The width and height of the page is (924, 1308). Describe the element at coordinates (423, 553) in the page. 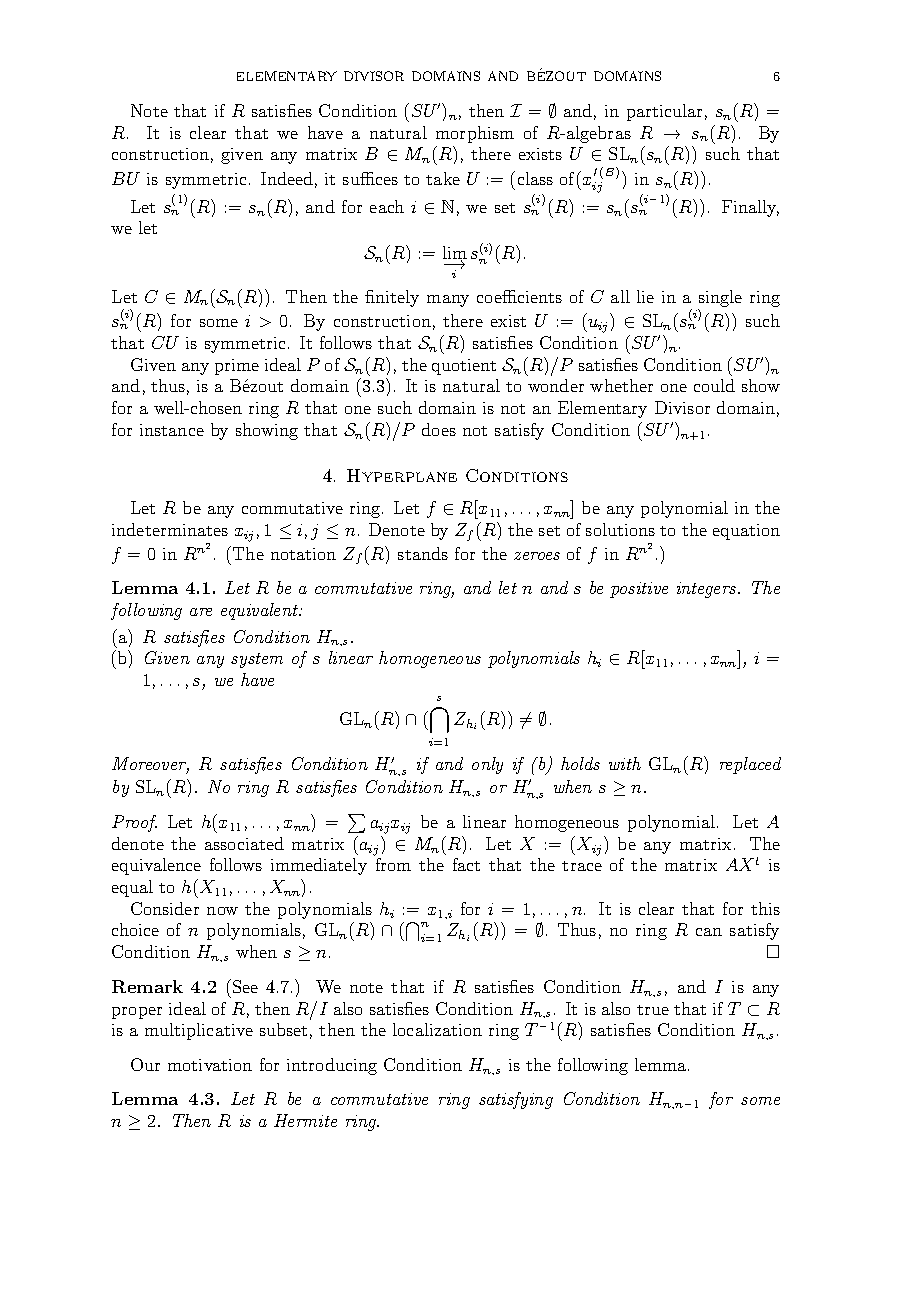

I see `stands` at that location.
